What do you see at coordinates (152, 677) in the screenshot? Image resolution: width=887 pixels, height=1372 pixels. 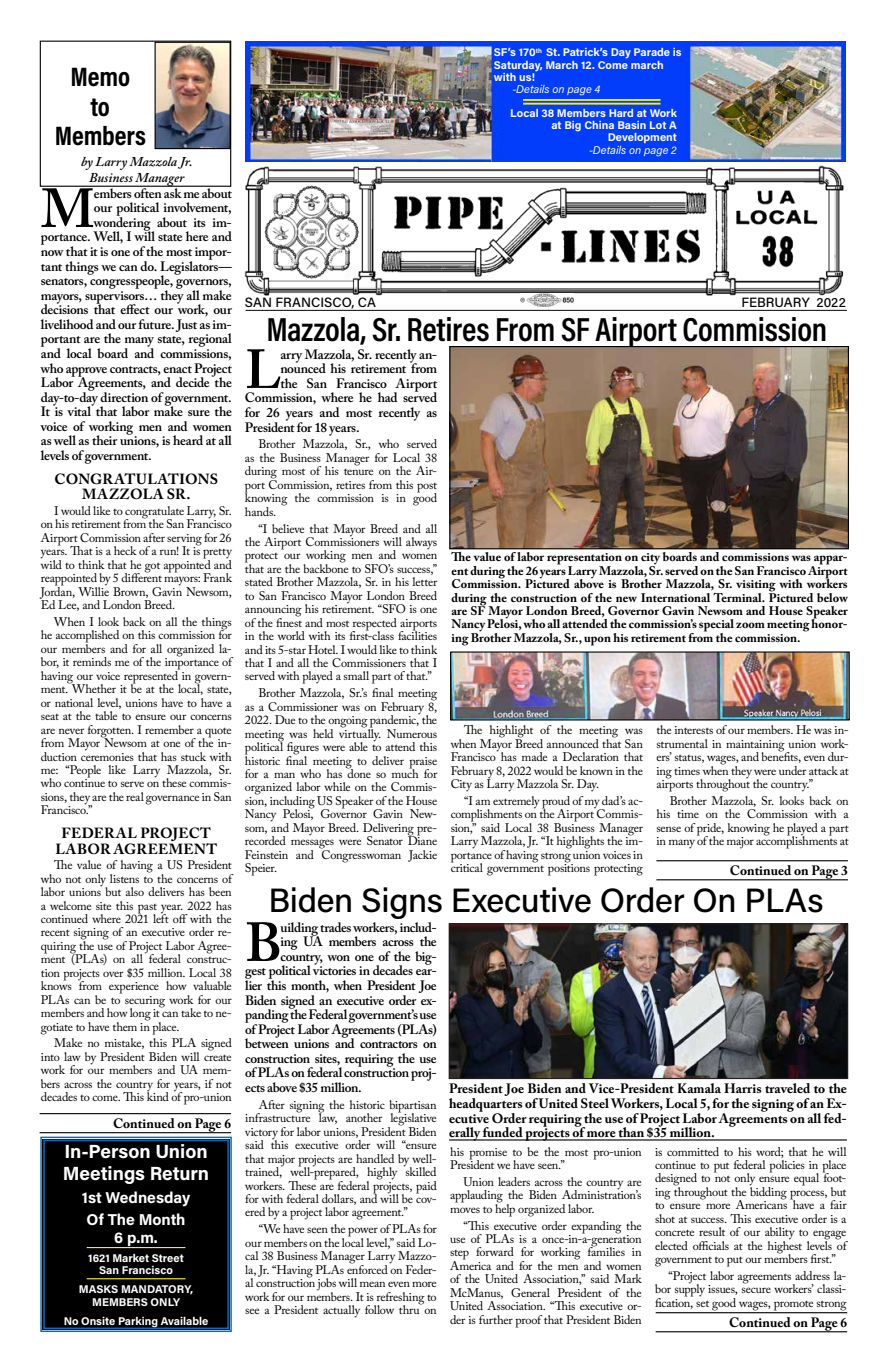 I see `represented` at bounding box center [152, 677].
